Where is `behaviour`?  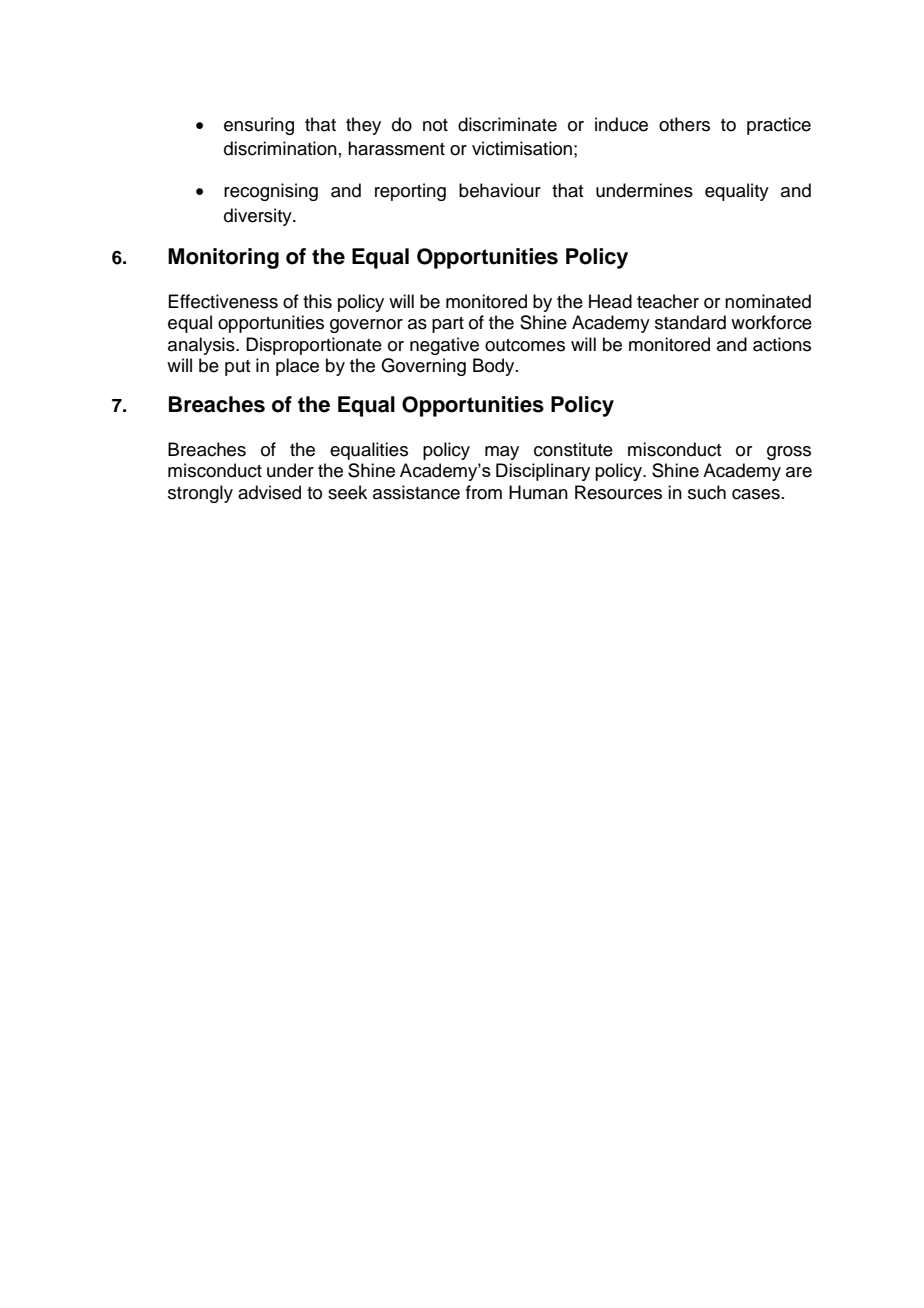 behaviour is located at coordinates (500, 190).
